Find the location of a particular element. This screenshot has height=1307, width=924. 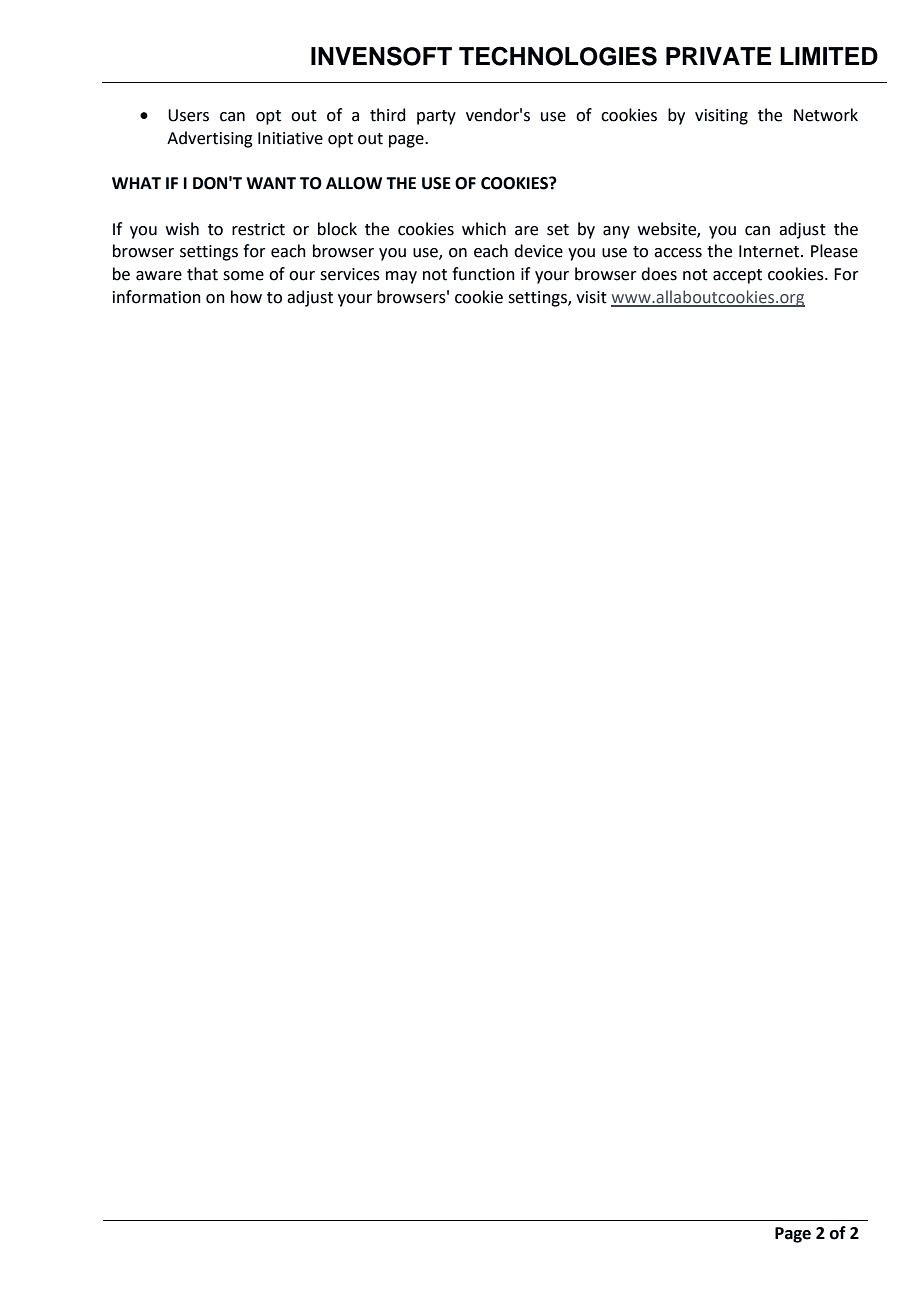

Advertising is located at coordinates (210, 139).
